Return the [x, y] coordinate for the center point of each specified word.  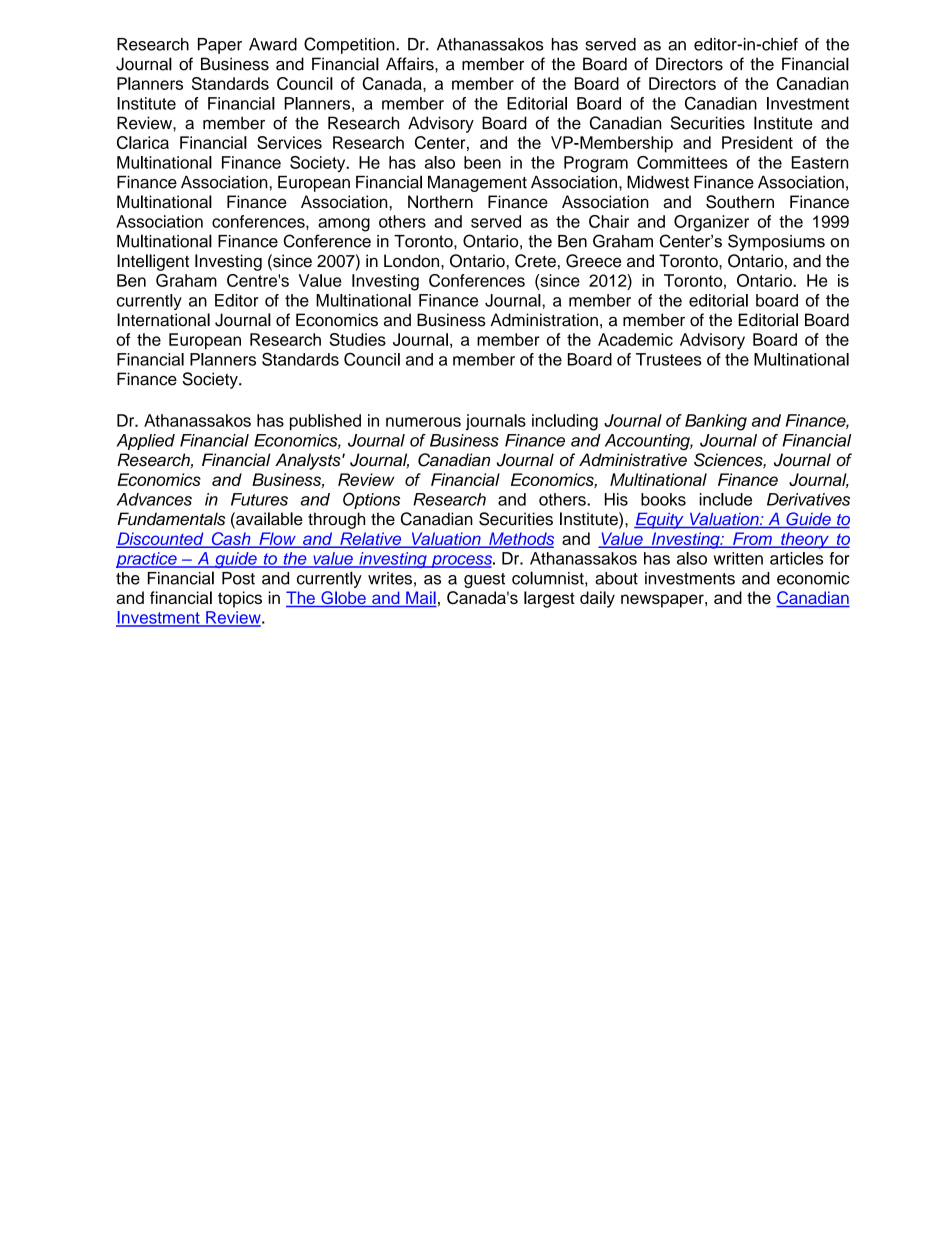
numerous [423, 422]
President [757, 142]
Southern [740, 202]
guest [484, 580]
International [163, 320]
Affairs [411, 64]
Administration [544, 320]
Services [289, 142]
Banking [716, 422]
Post [238, 578]
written [738, 558]
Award [273, 44]
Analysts [309, 461]
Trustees [669, 359]
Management [477, 184]
